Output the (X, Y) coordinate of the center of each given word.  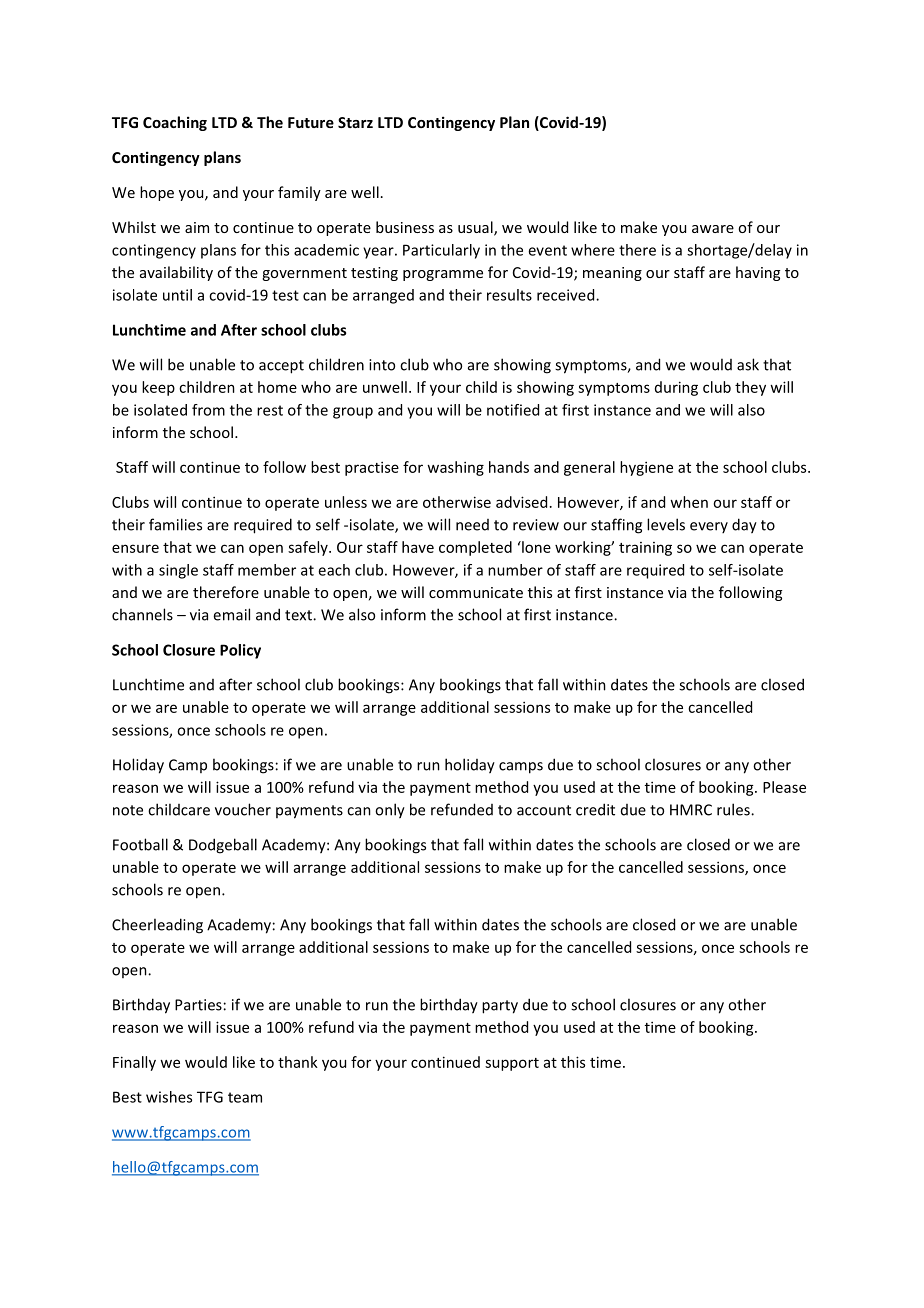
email (231, 614)
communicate (476, 592)
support (512, 1064)
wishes (169, 1097)
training (645, 549)
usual (476, 228)
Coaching (175, 123)
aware (713, 229)
